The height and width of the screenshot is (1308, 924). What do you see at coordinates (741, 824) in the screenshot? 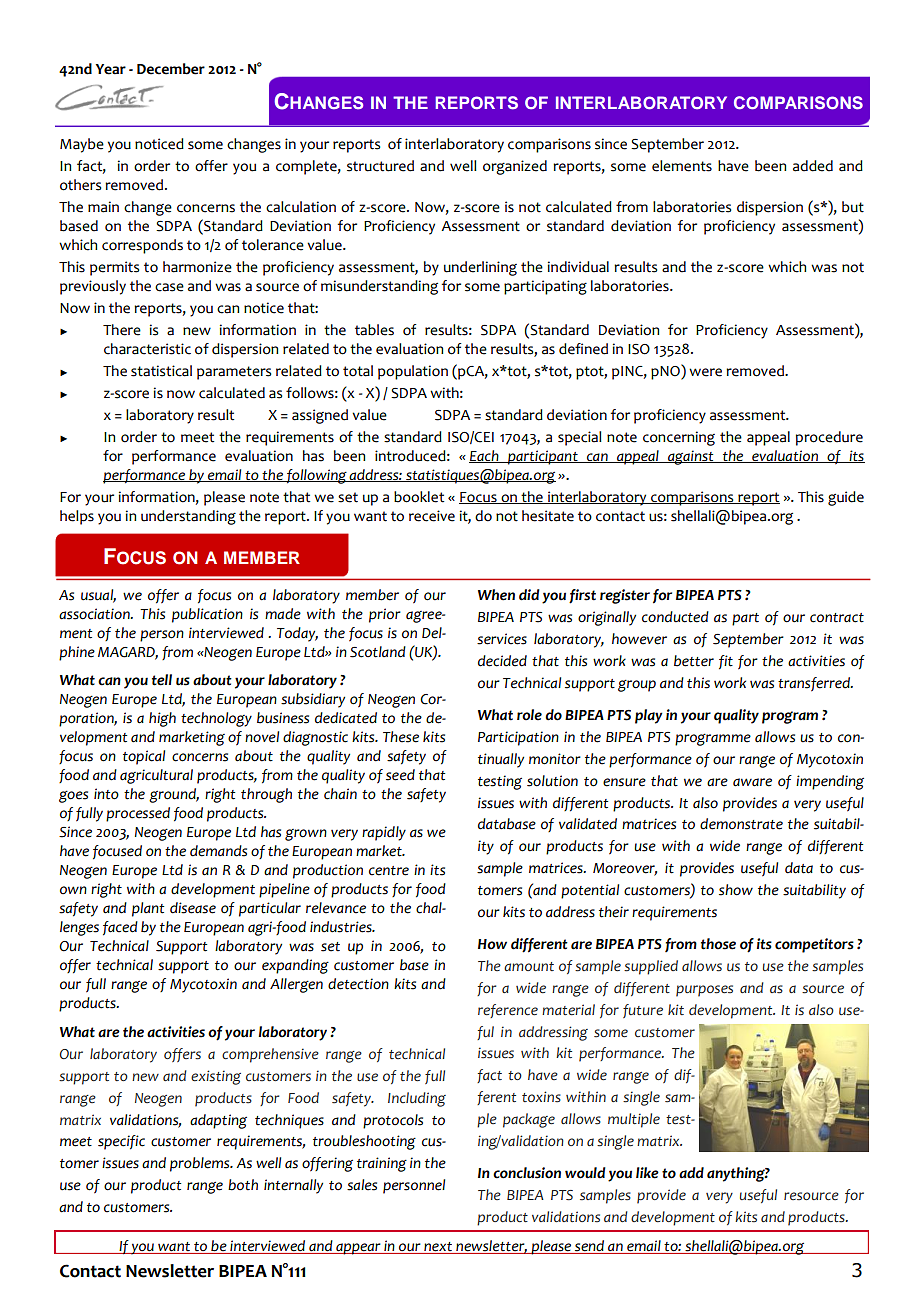
I see `demonstrate` at bounding box center [741, 824].
